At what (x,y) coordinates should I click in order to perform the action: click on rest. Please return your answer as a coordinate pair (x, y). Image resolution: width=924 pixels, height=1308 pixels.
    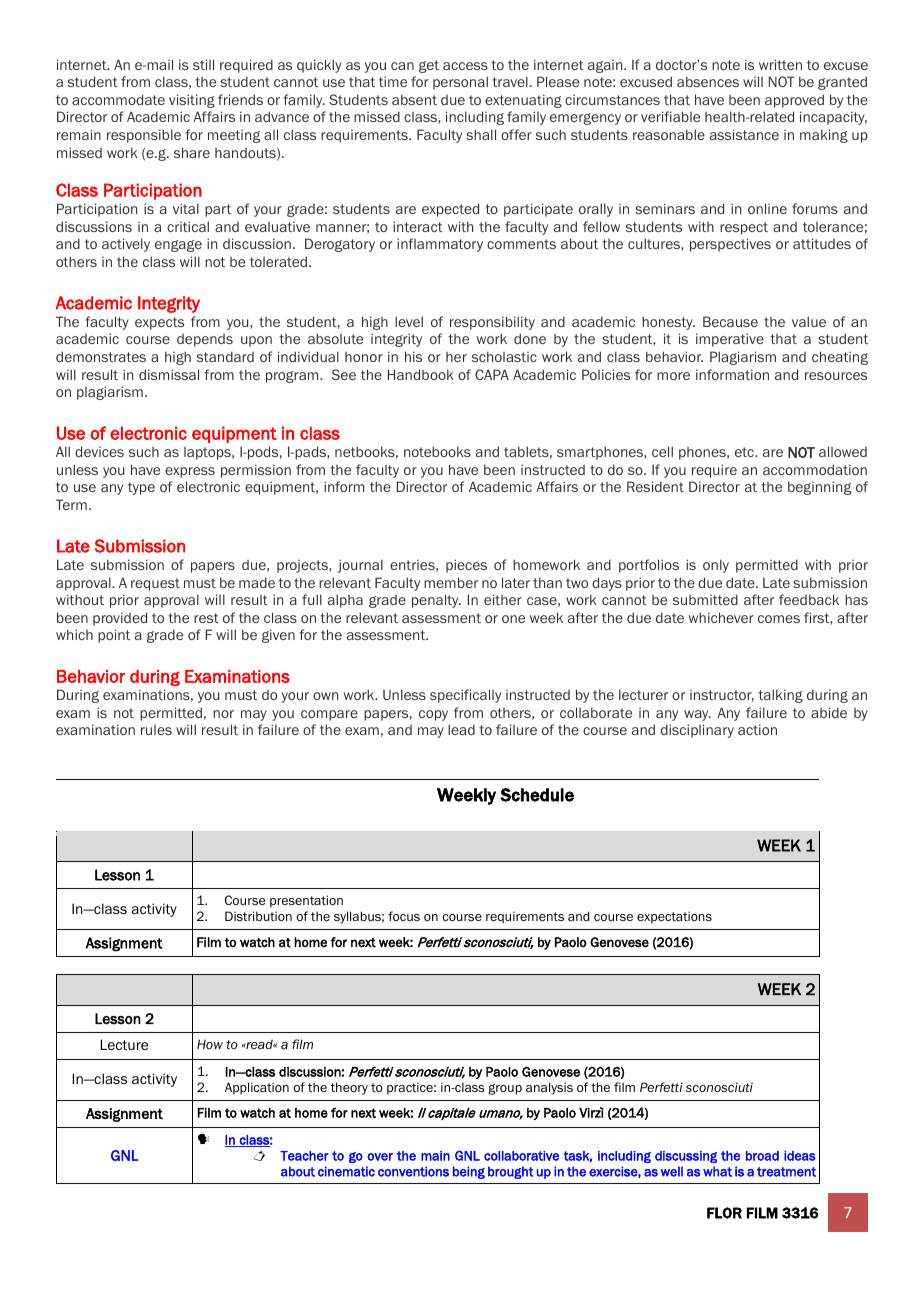
    Looking at the image, I should click on (206, 618).
